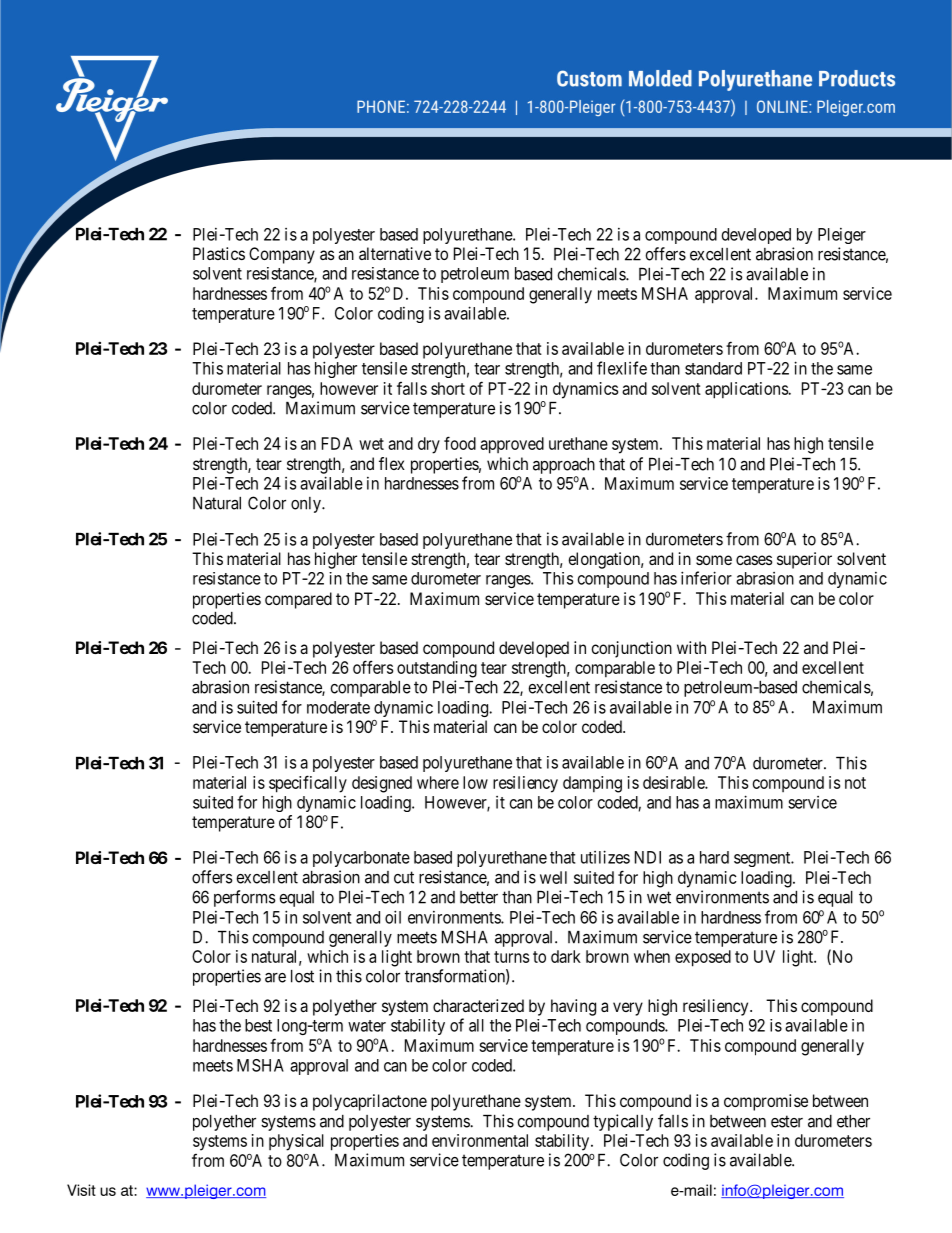  What do you see at coordinates (480, 1140) in the document?
I see `environmental` at bounding box center [480, 1140].
